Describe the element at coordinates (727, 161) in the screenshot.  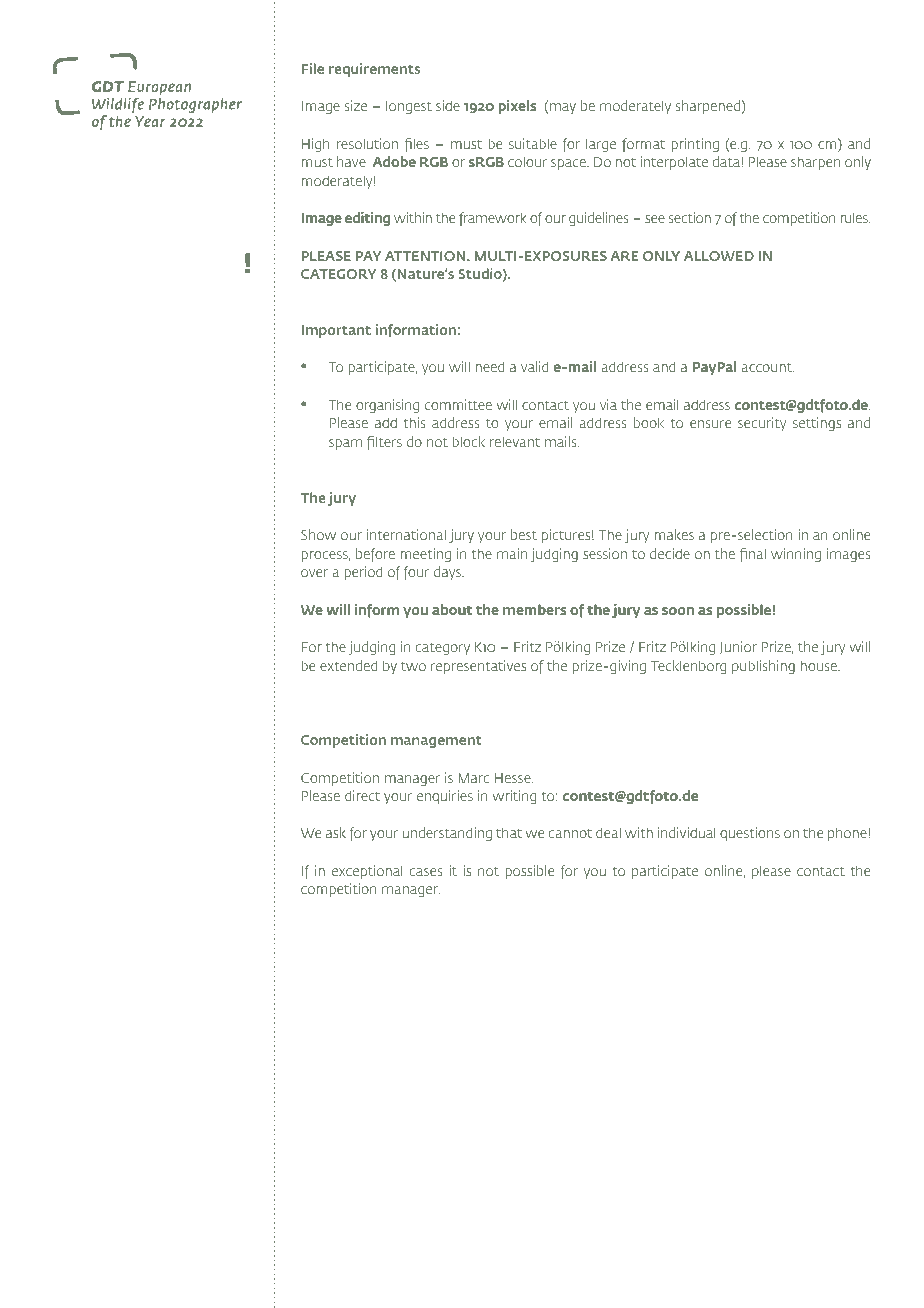
I see `data` at that location.
